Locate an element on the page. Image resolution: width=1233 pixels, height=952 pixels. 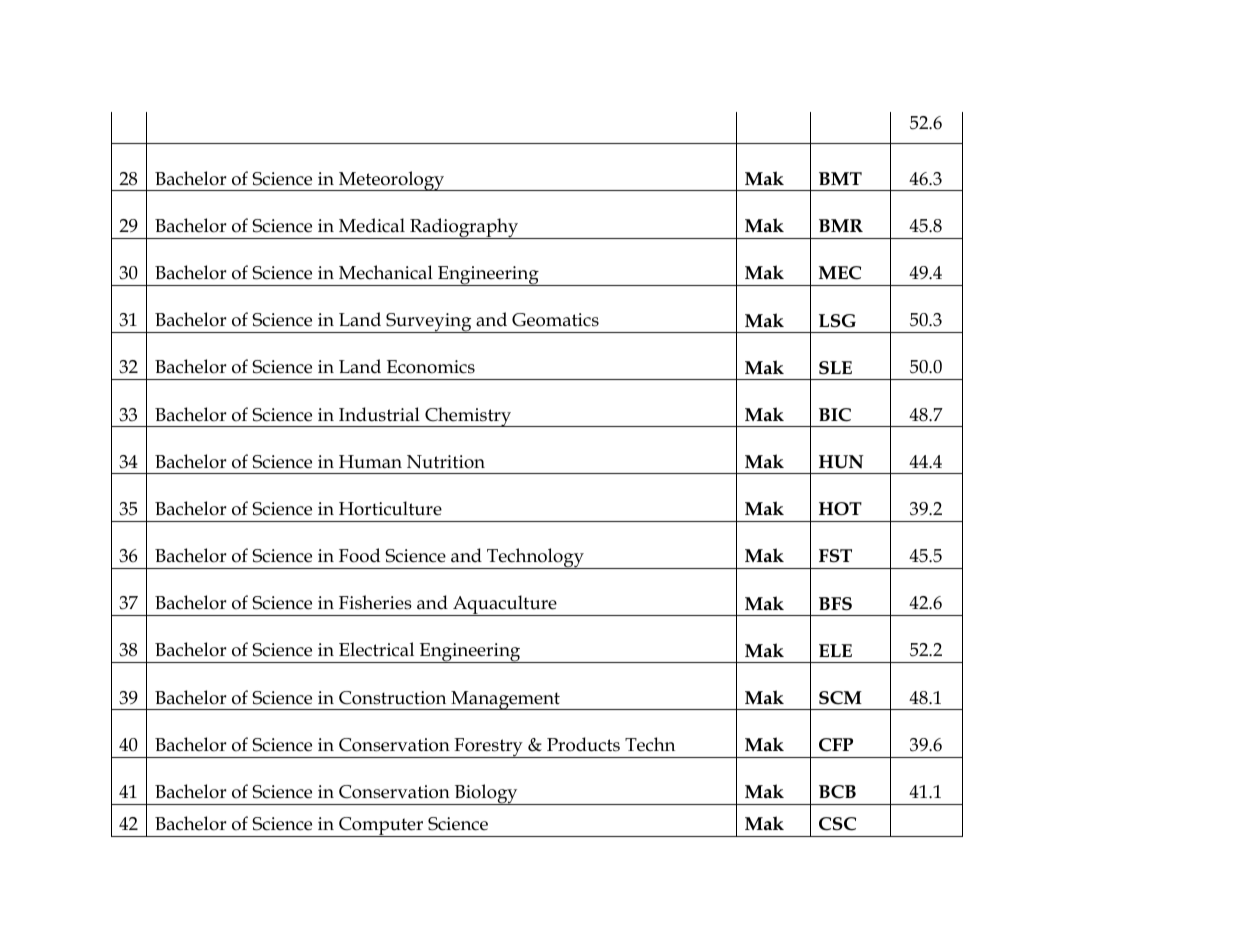
BCB is located at coordinates (837, 792).
